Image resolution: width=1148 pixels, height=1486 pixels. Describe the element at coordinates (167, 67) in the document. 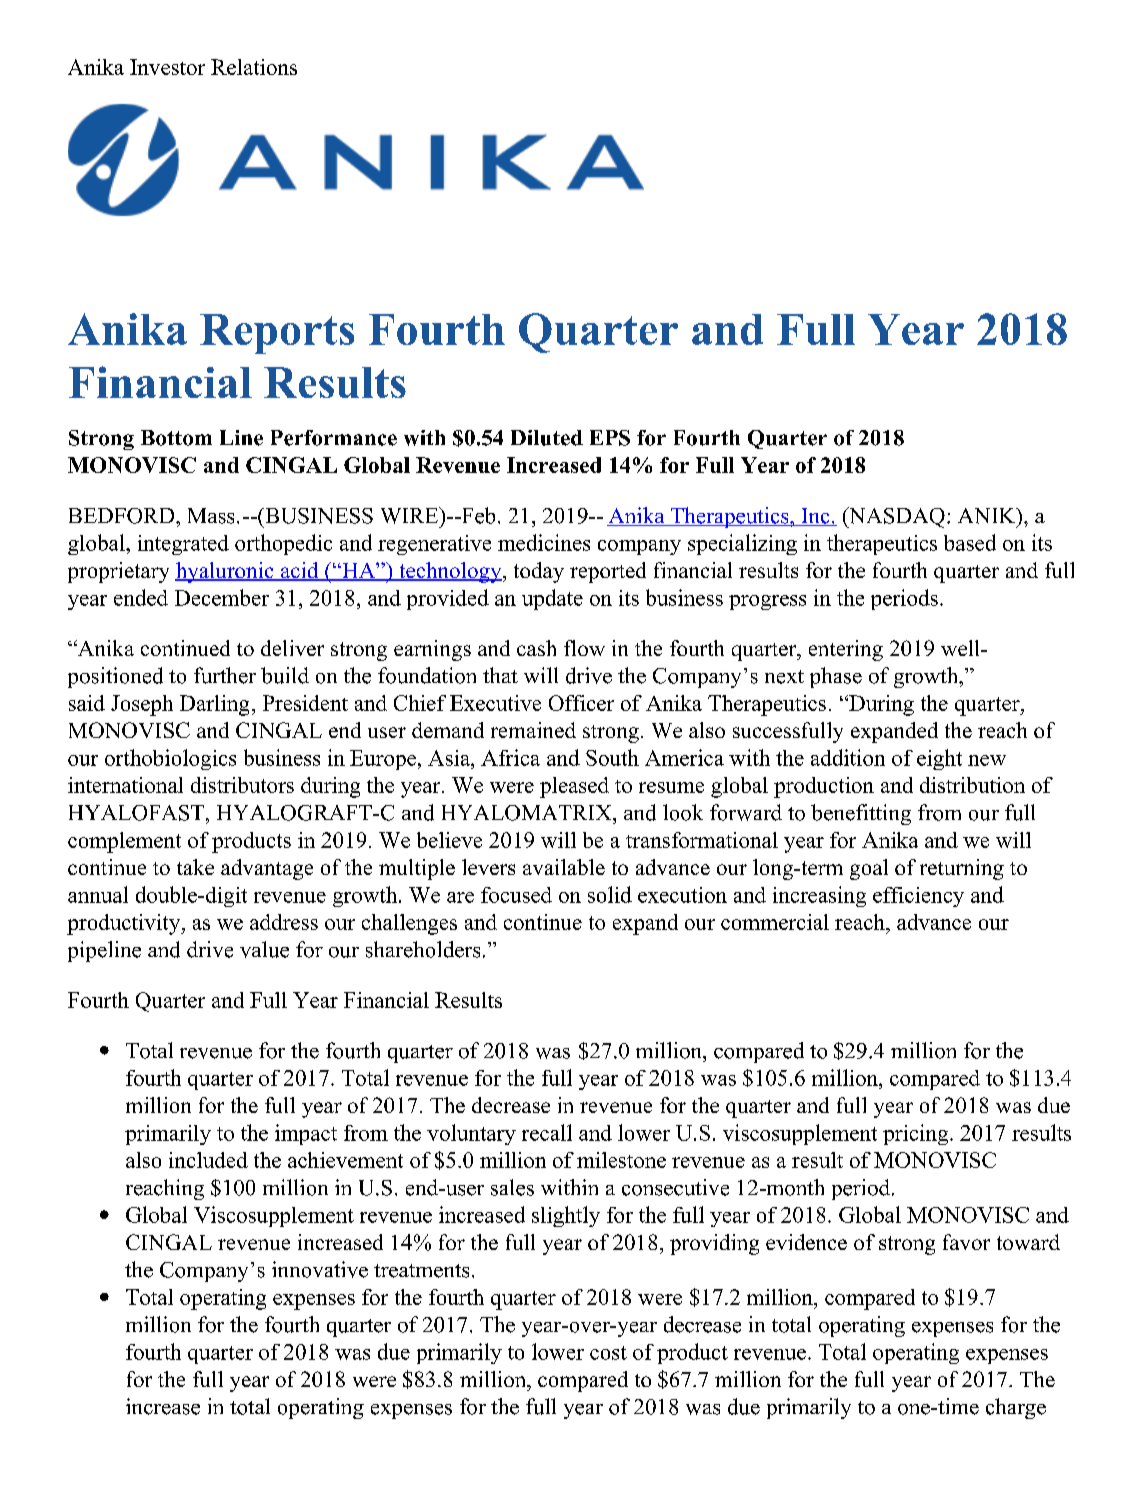

I see `Investor` at that location.
